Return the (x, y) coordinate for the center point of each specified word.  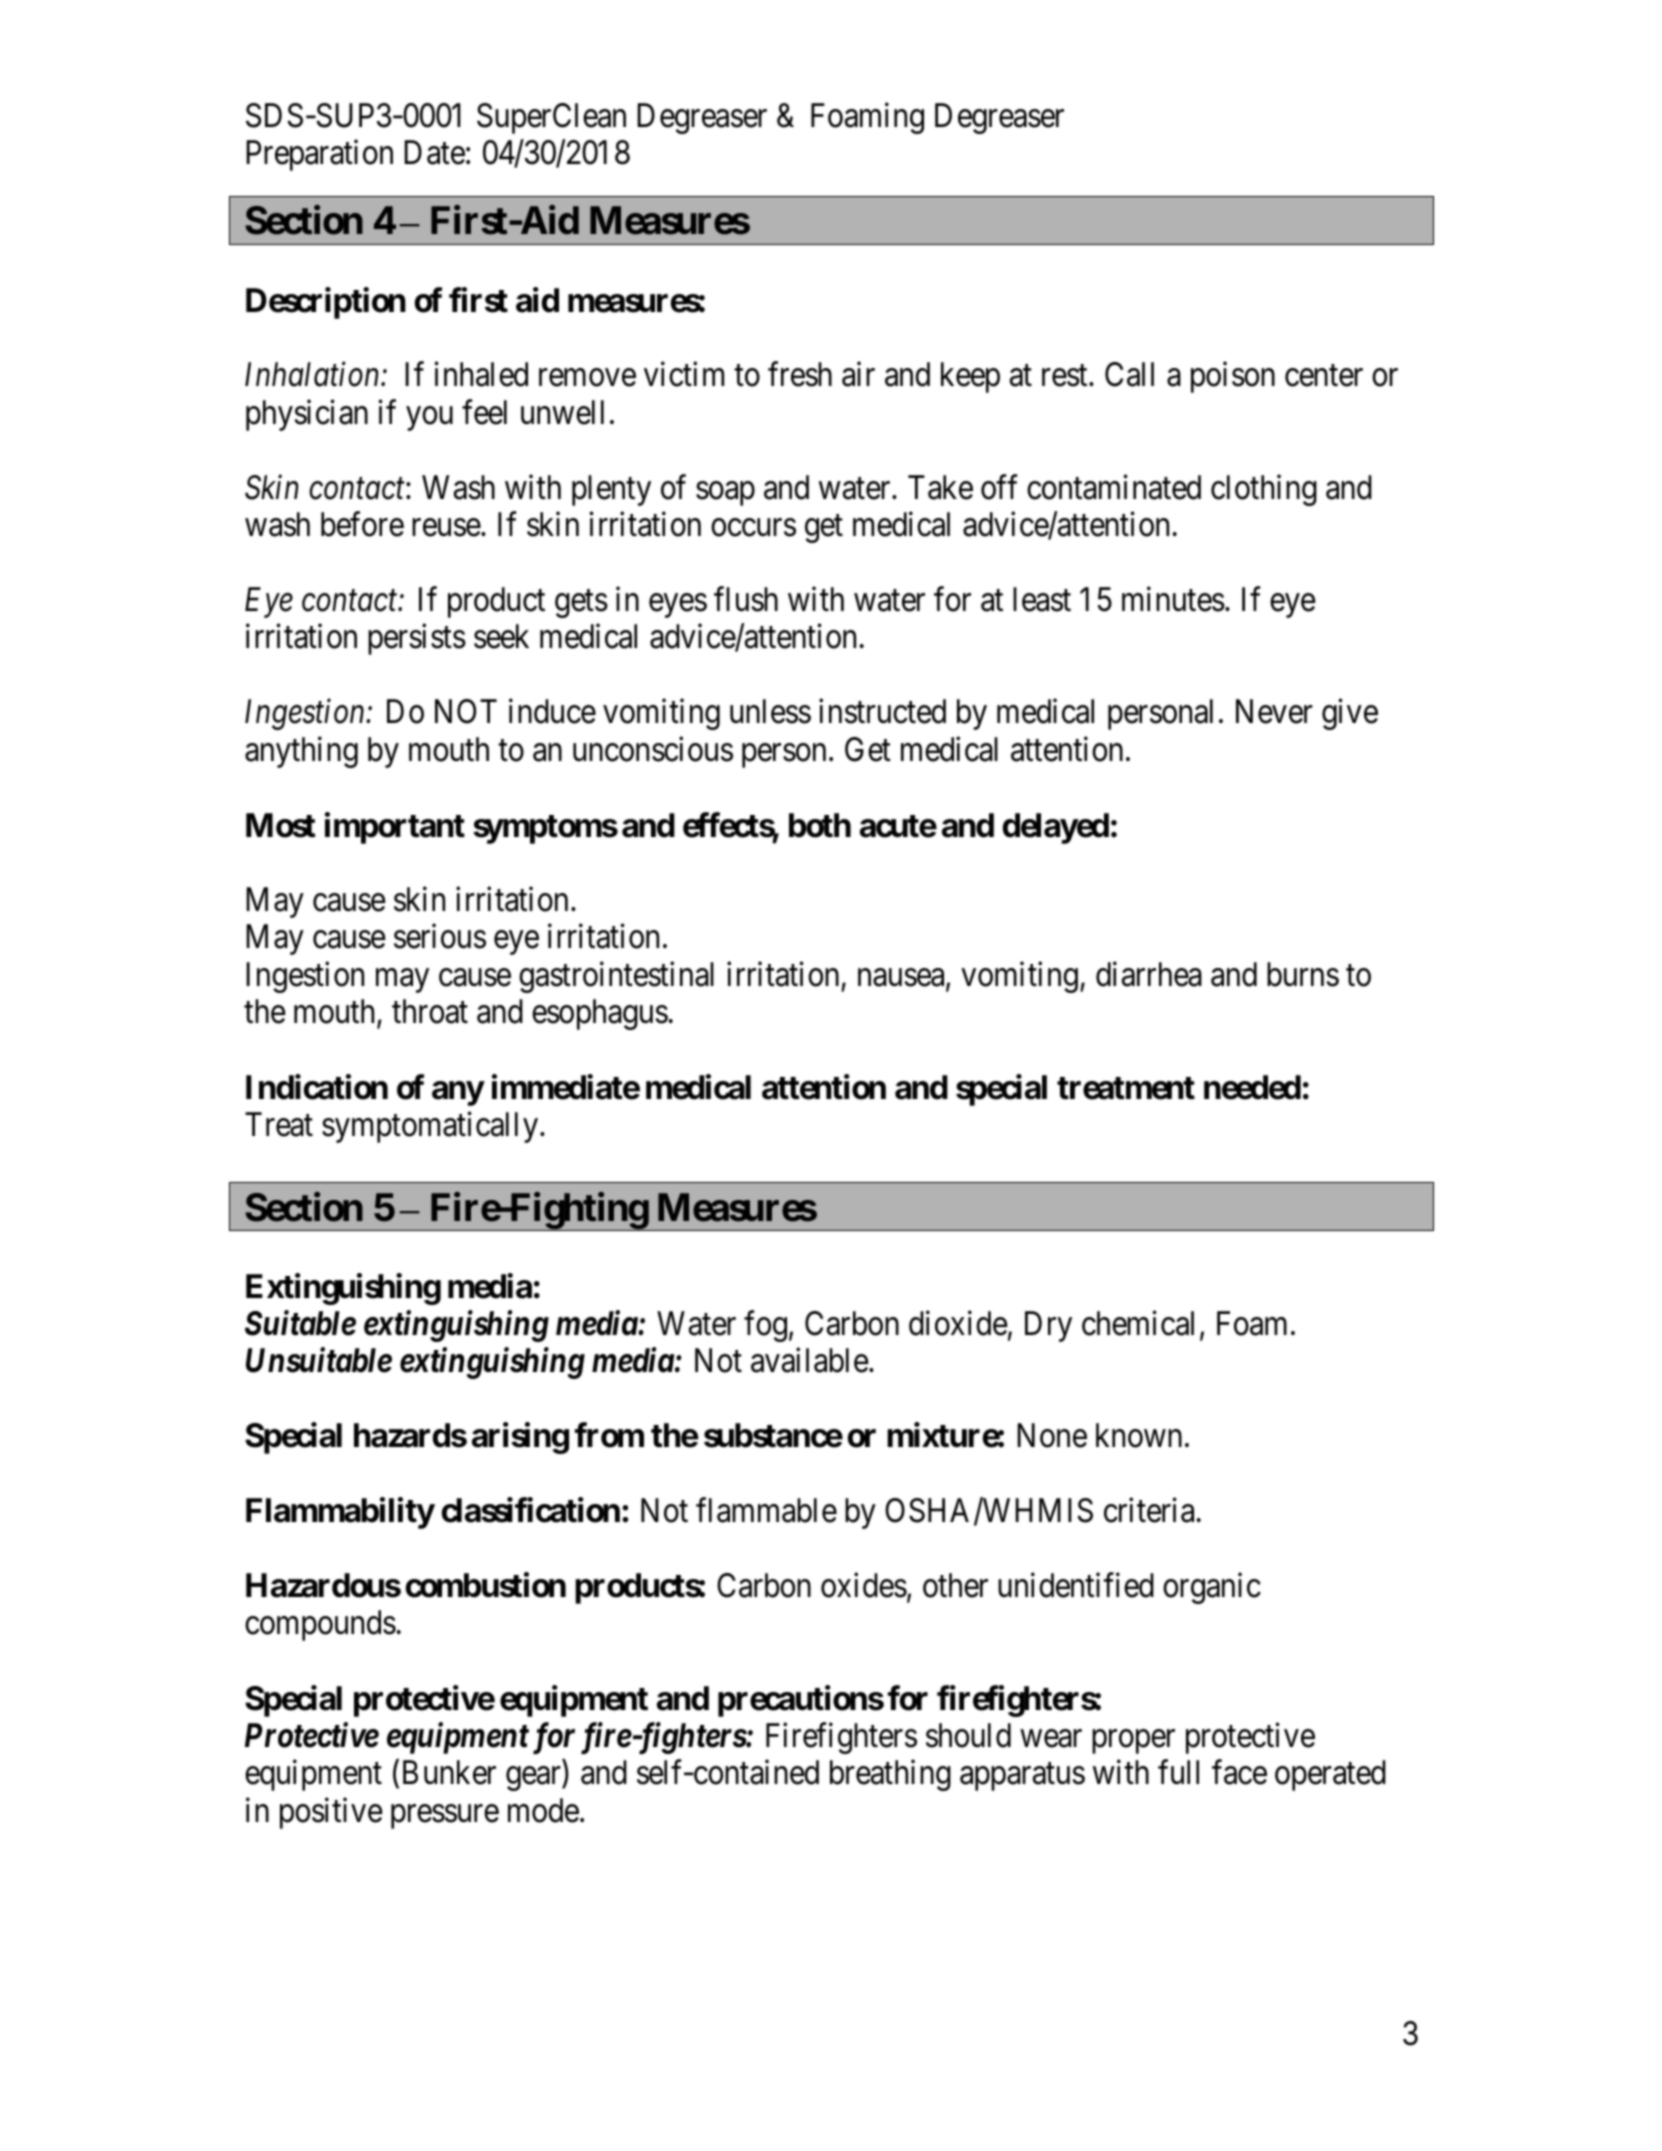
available (810, 1360)
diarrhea (1149, 974)
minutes (1173, 599)
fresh (800, 374)
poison (1233, 377)
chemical (1138, 1323)
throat (430, 1011)
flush (746, 599)
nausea (902, 979)
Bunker (449, 1772)
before (362, 524)
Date (434, 153)
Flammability (340, 1513)
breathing (890, 1775)
